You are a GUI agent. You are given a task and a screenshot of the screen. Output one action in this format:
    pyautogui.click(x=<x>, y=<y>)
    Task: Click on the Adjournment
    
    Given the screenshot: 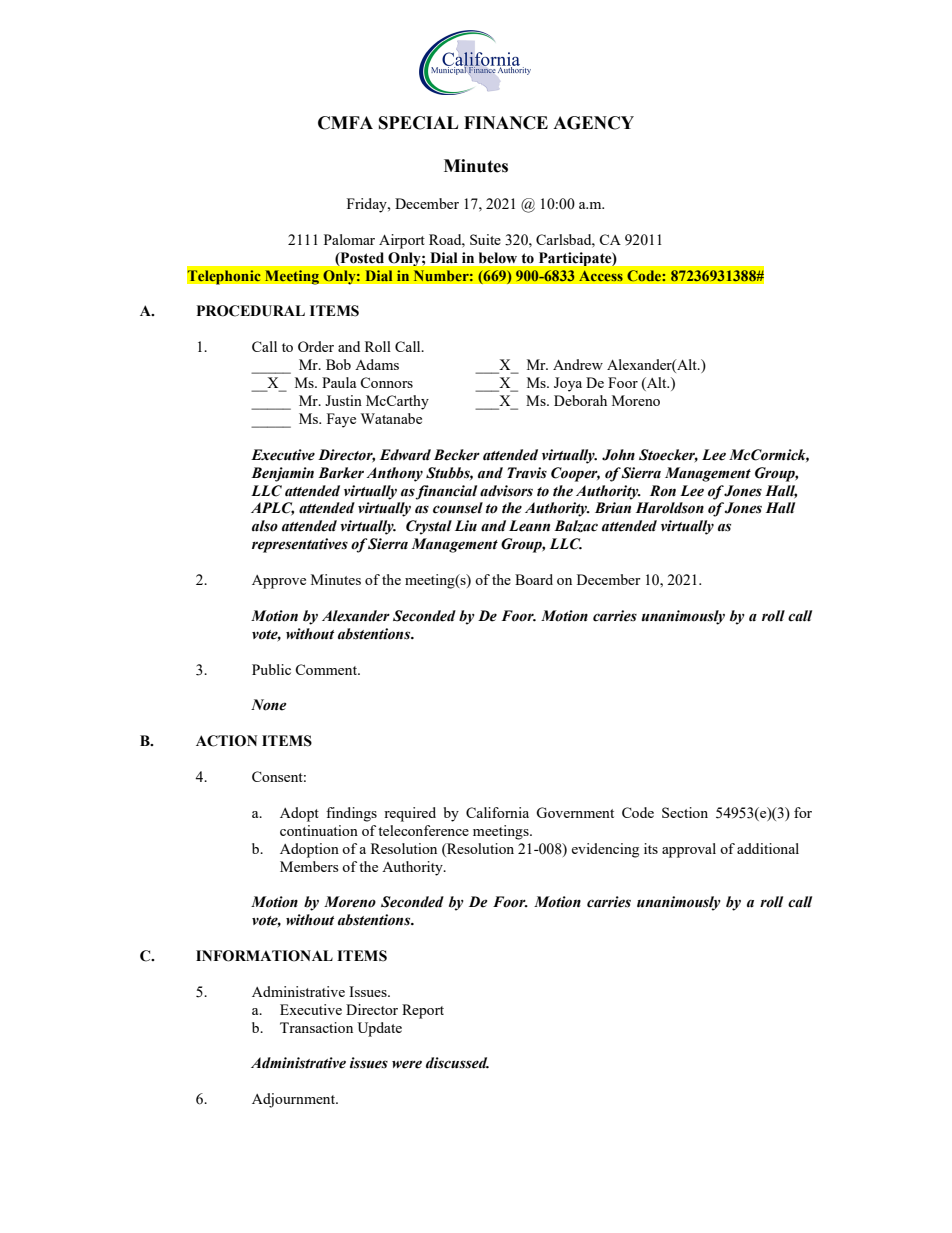 What is the action you would take?
    pyautogui.click(x=295, y=1100)
